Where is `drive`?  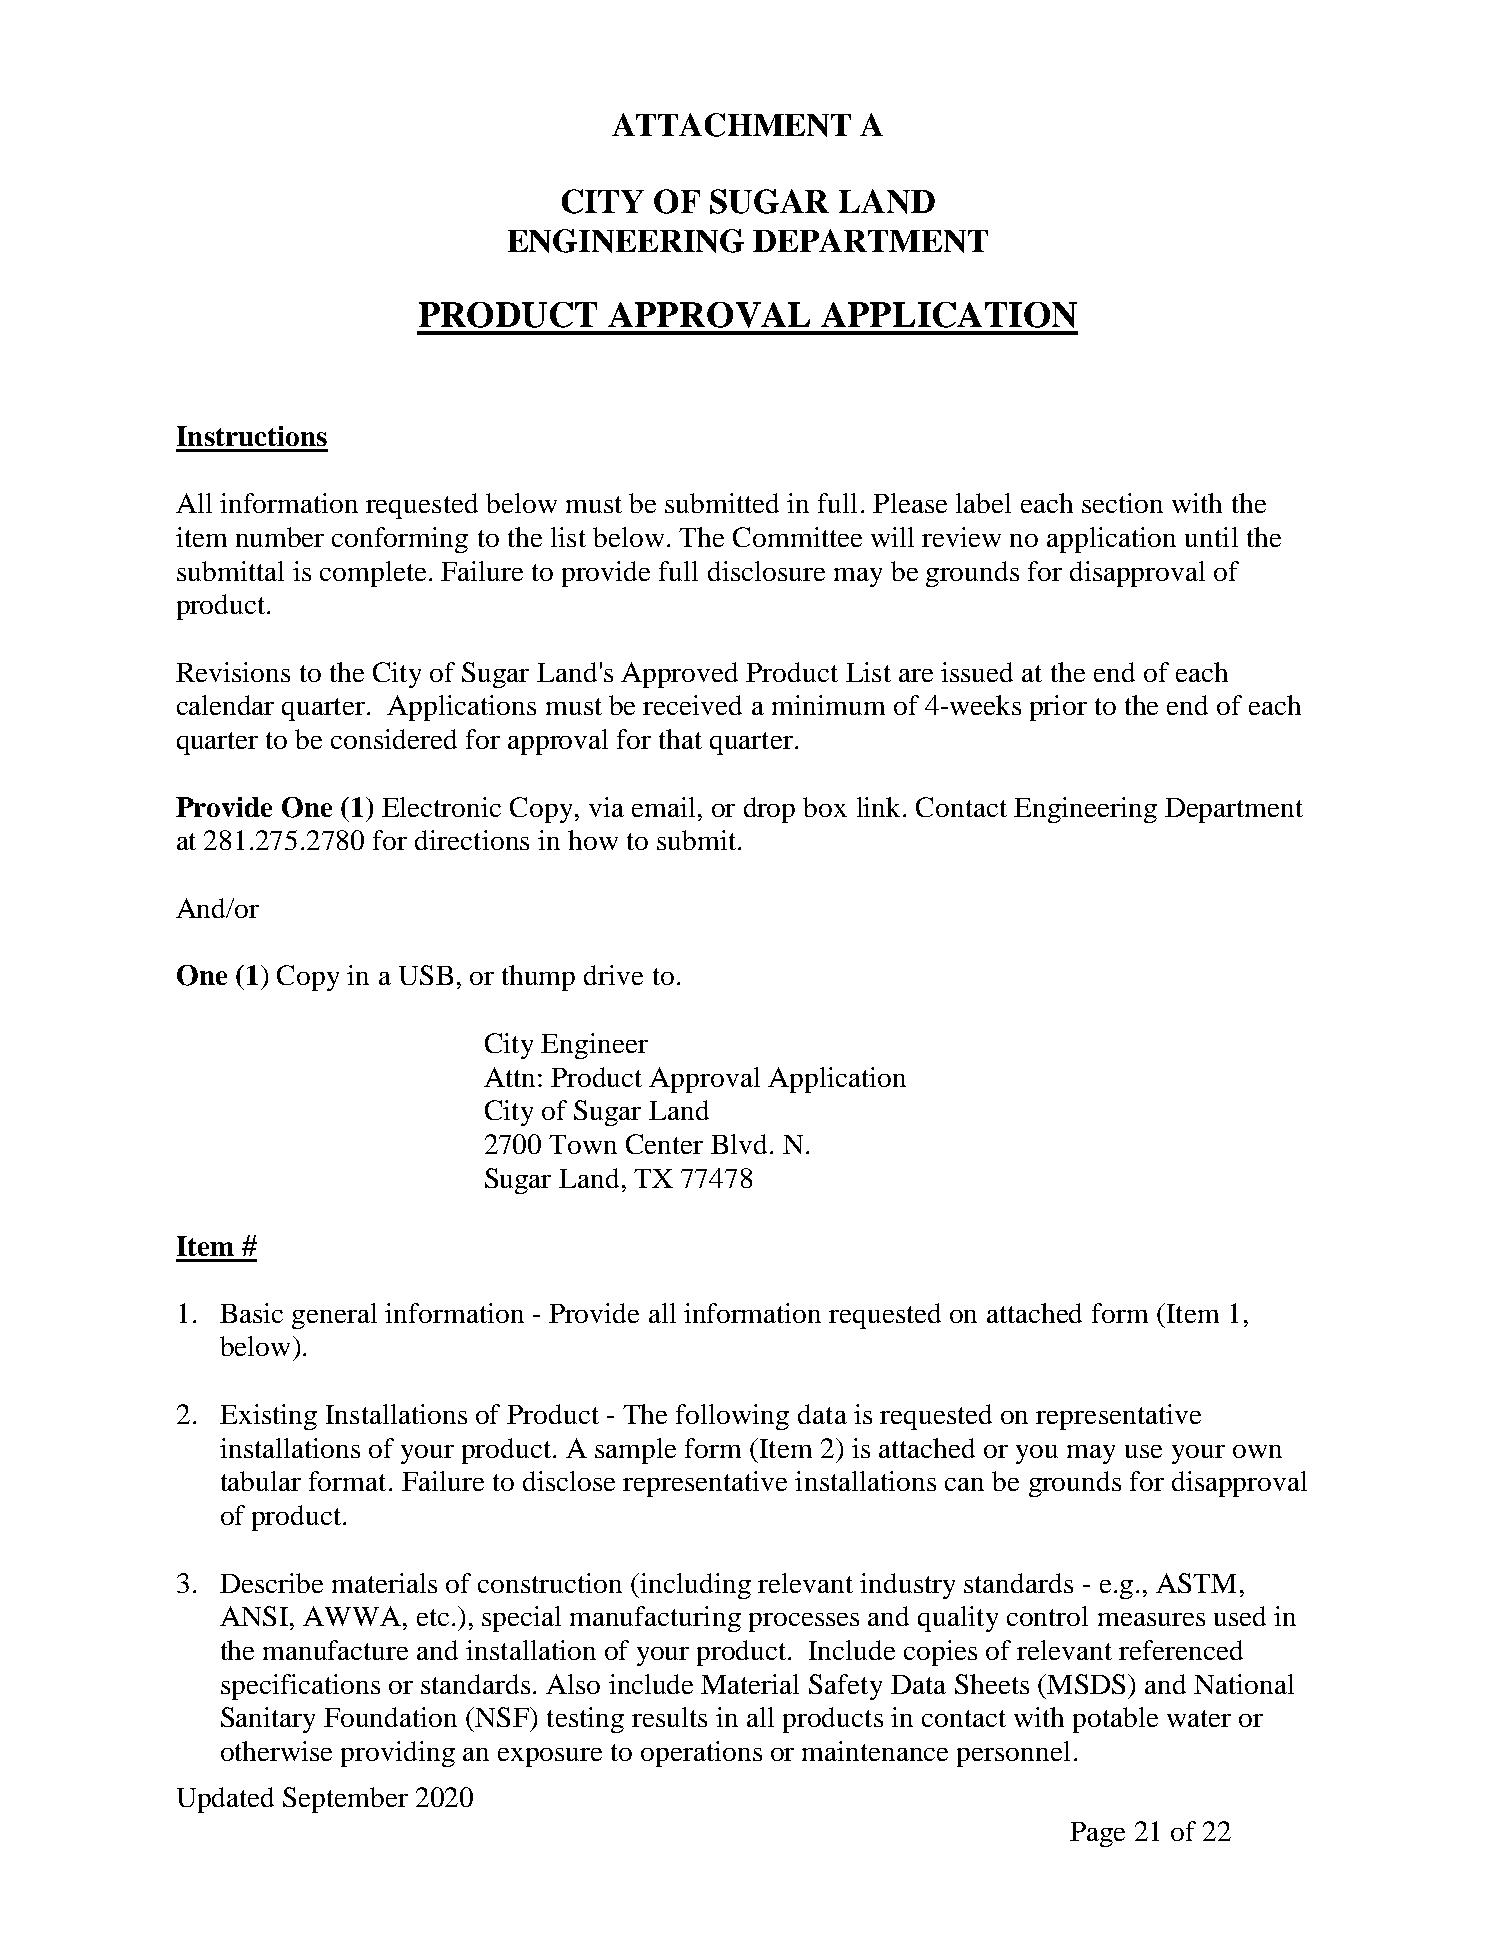
drive is located at coordinates (613, 975).
